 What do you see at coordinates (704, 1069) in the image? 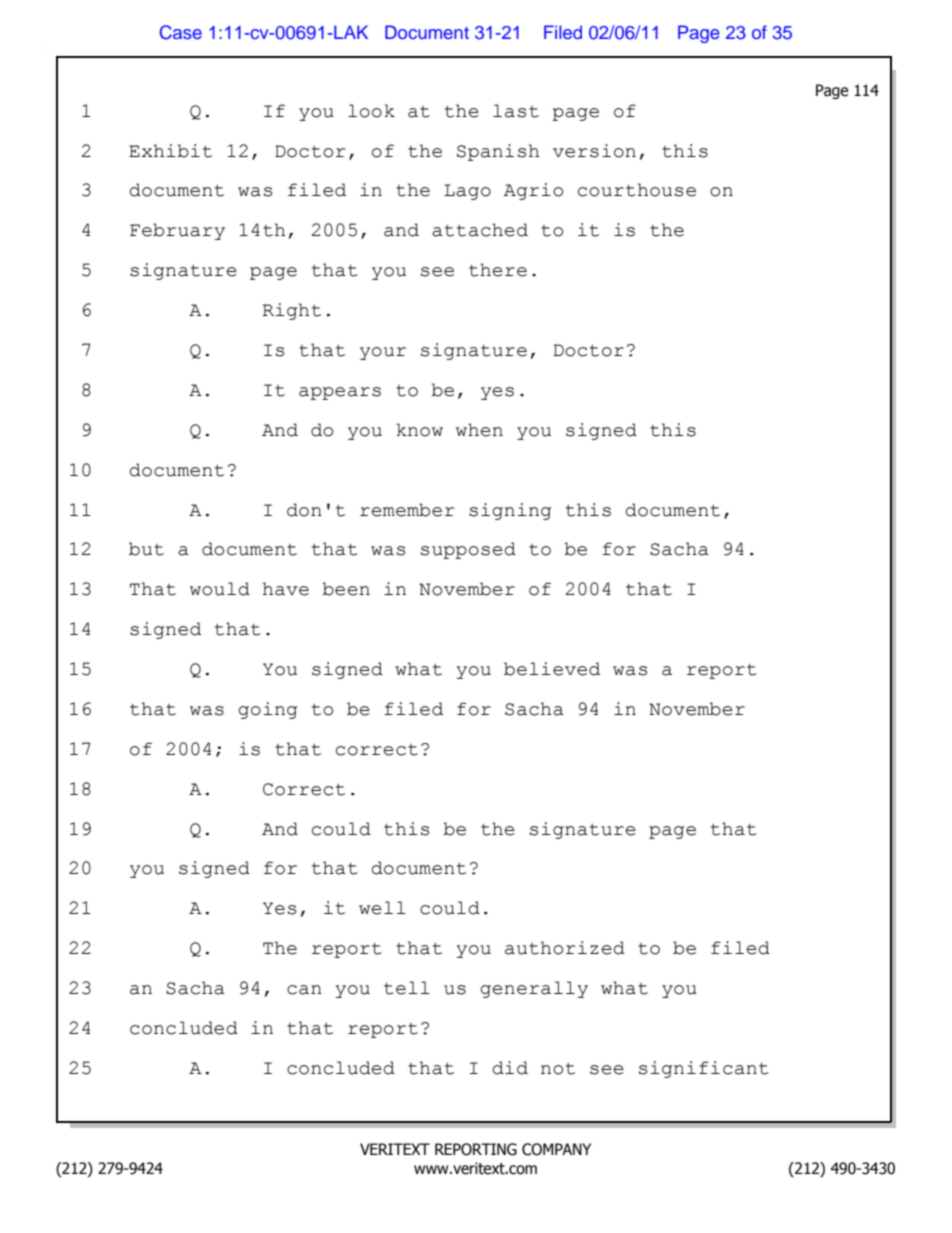
I see `significant` at bounding box center [704, 1069].
